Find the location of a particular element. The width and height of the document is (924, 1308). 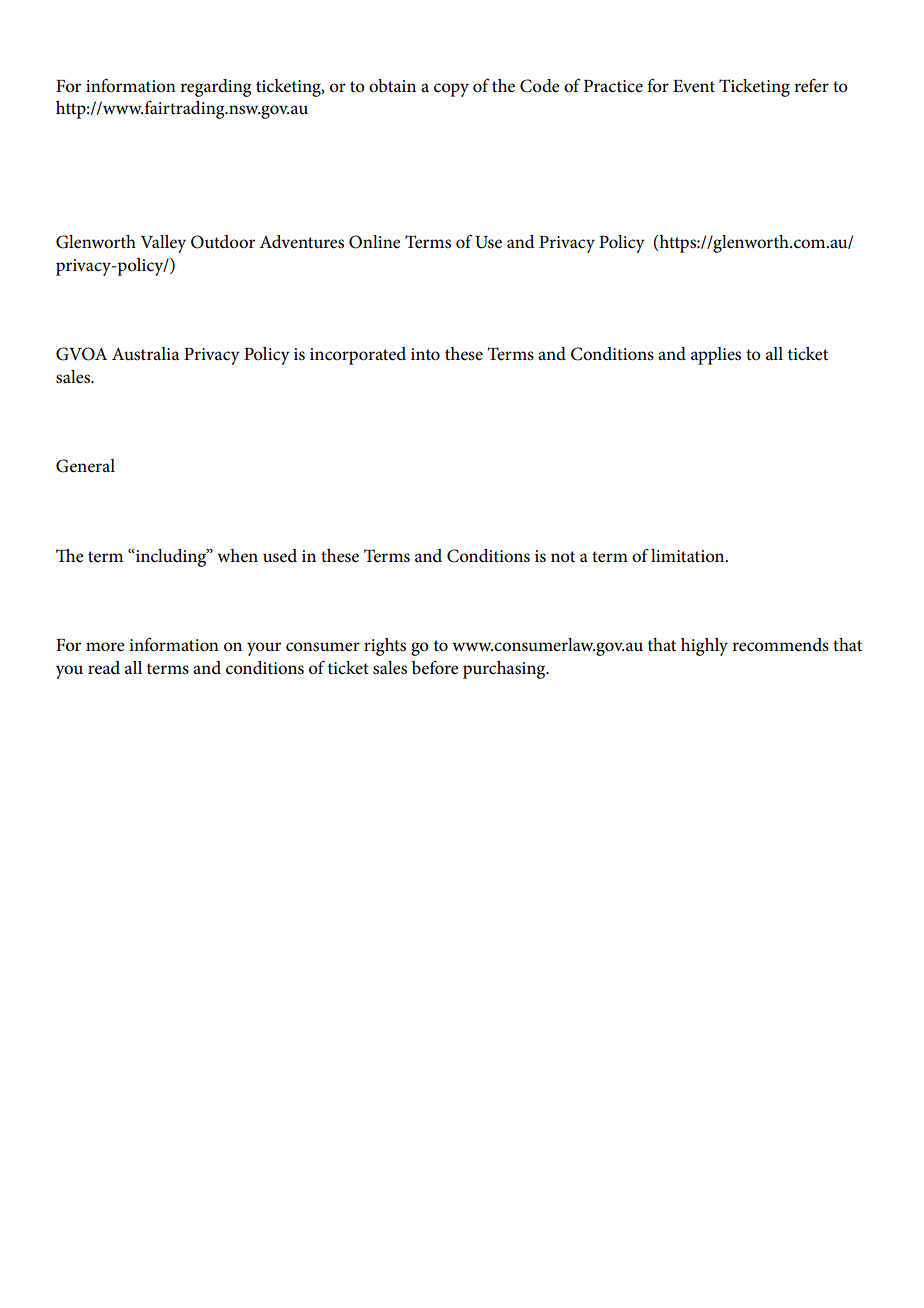

copy is located at coordinates (451, 90).
